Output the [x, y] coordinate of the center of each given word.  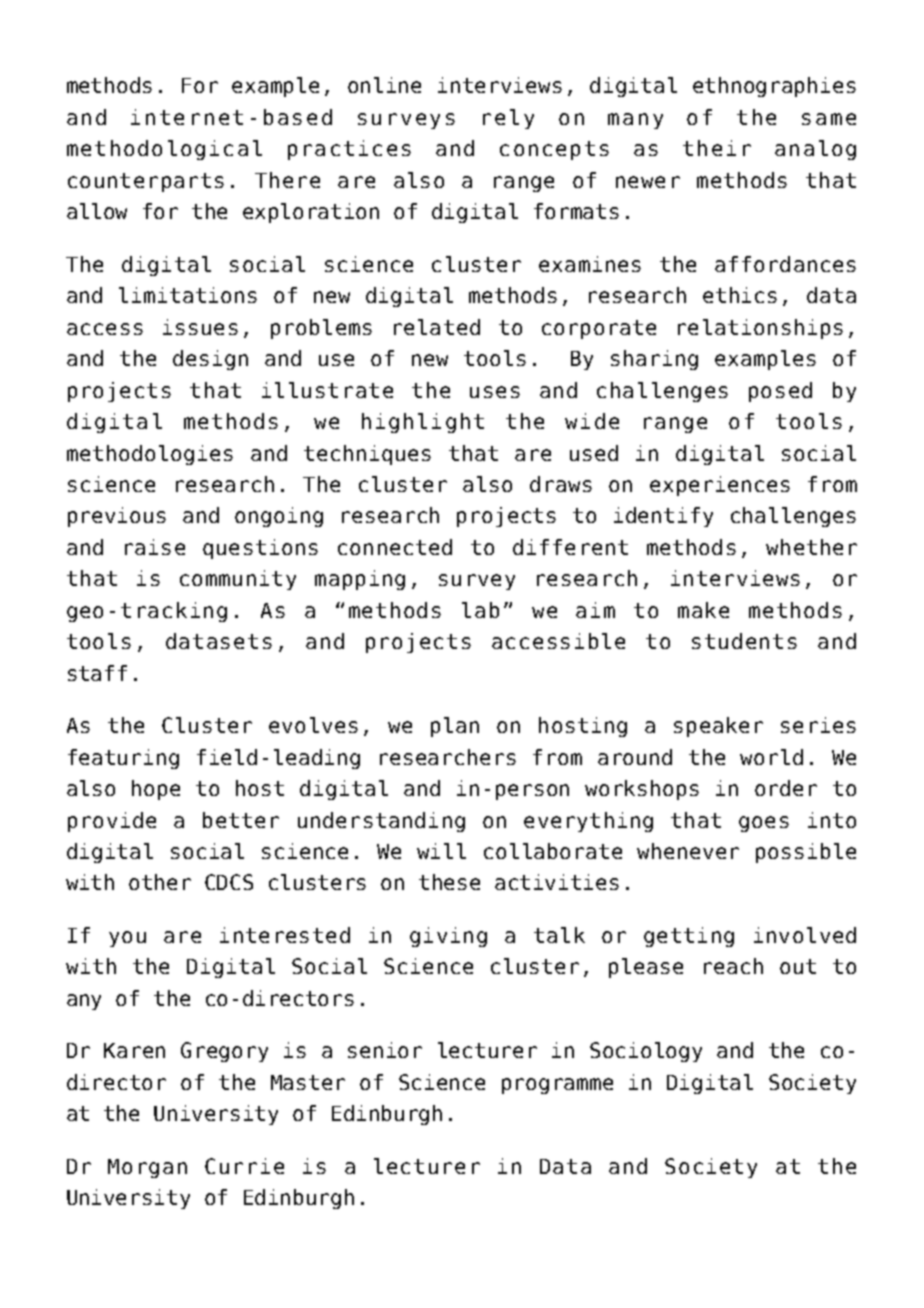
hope [156, 790]
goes [764, 824]
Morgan [147, 1168]
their [717, 148]
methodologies [150, 455]
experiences [720, 486]
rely [508, 119]
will [441, 851]
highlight [423, 423]
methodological [164, 150]
